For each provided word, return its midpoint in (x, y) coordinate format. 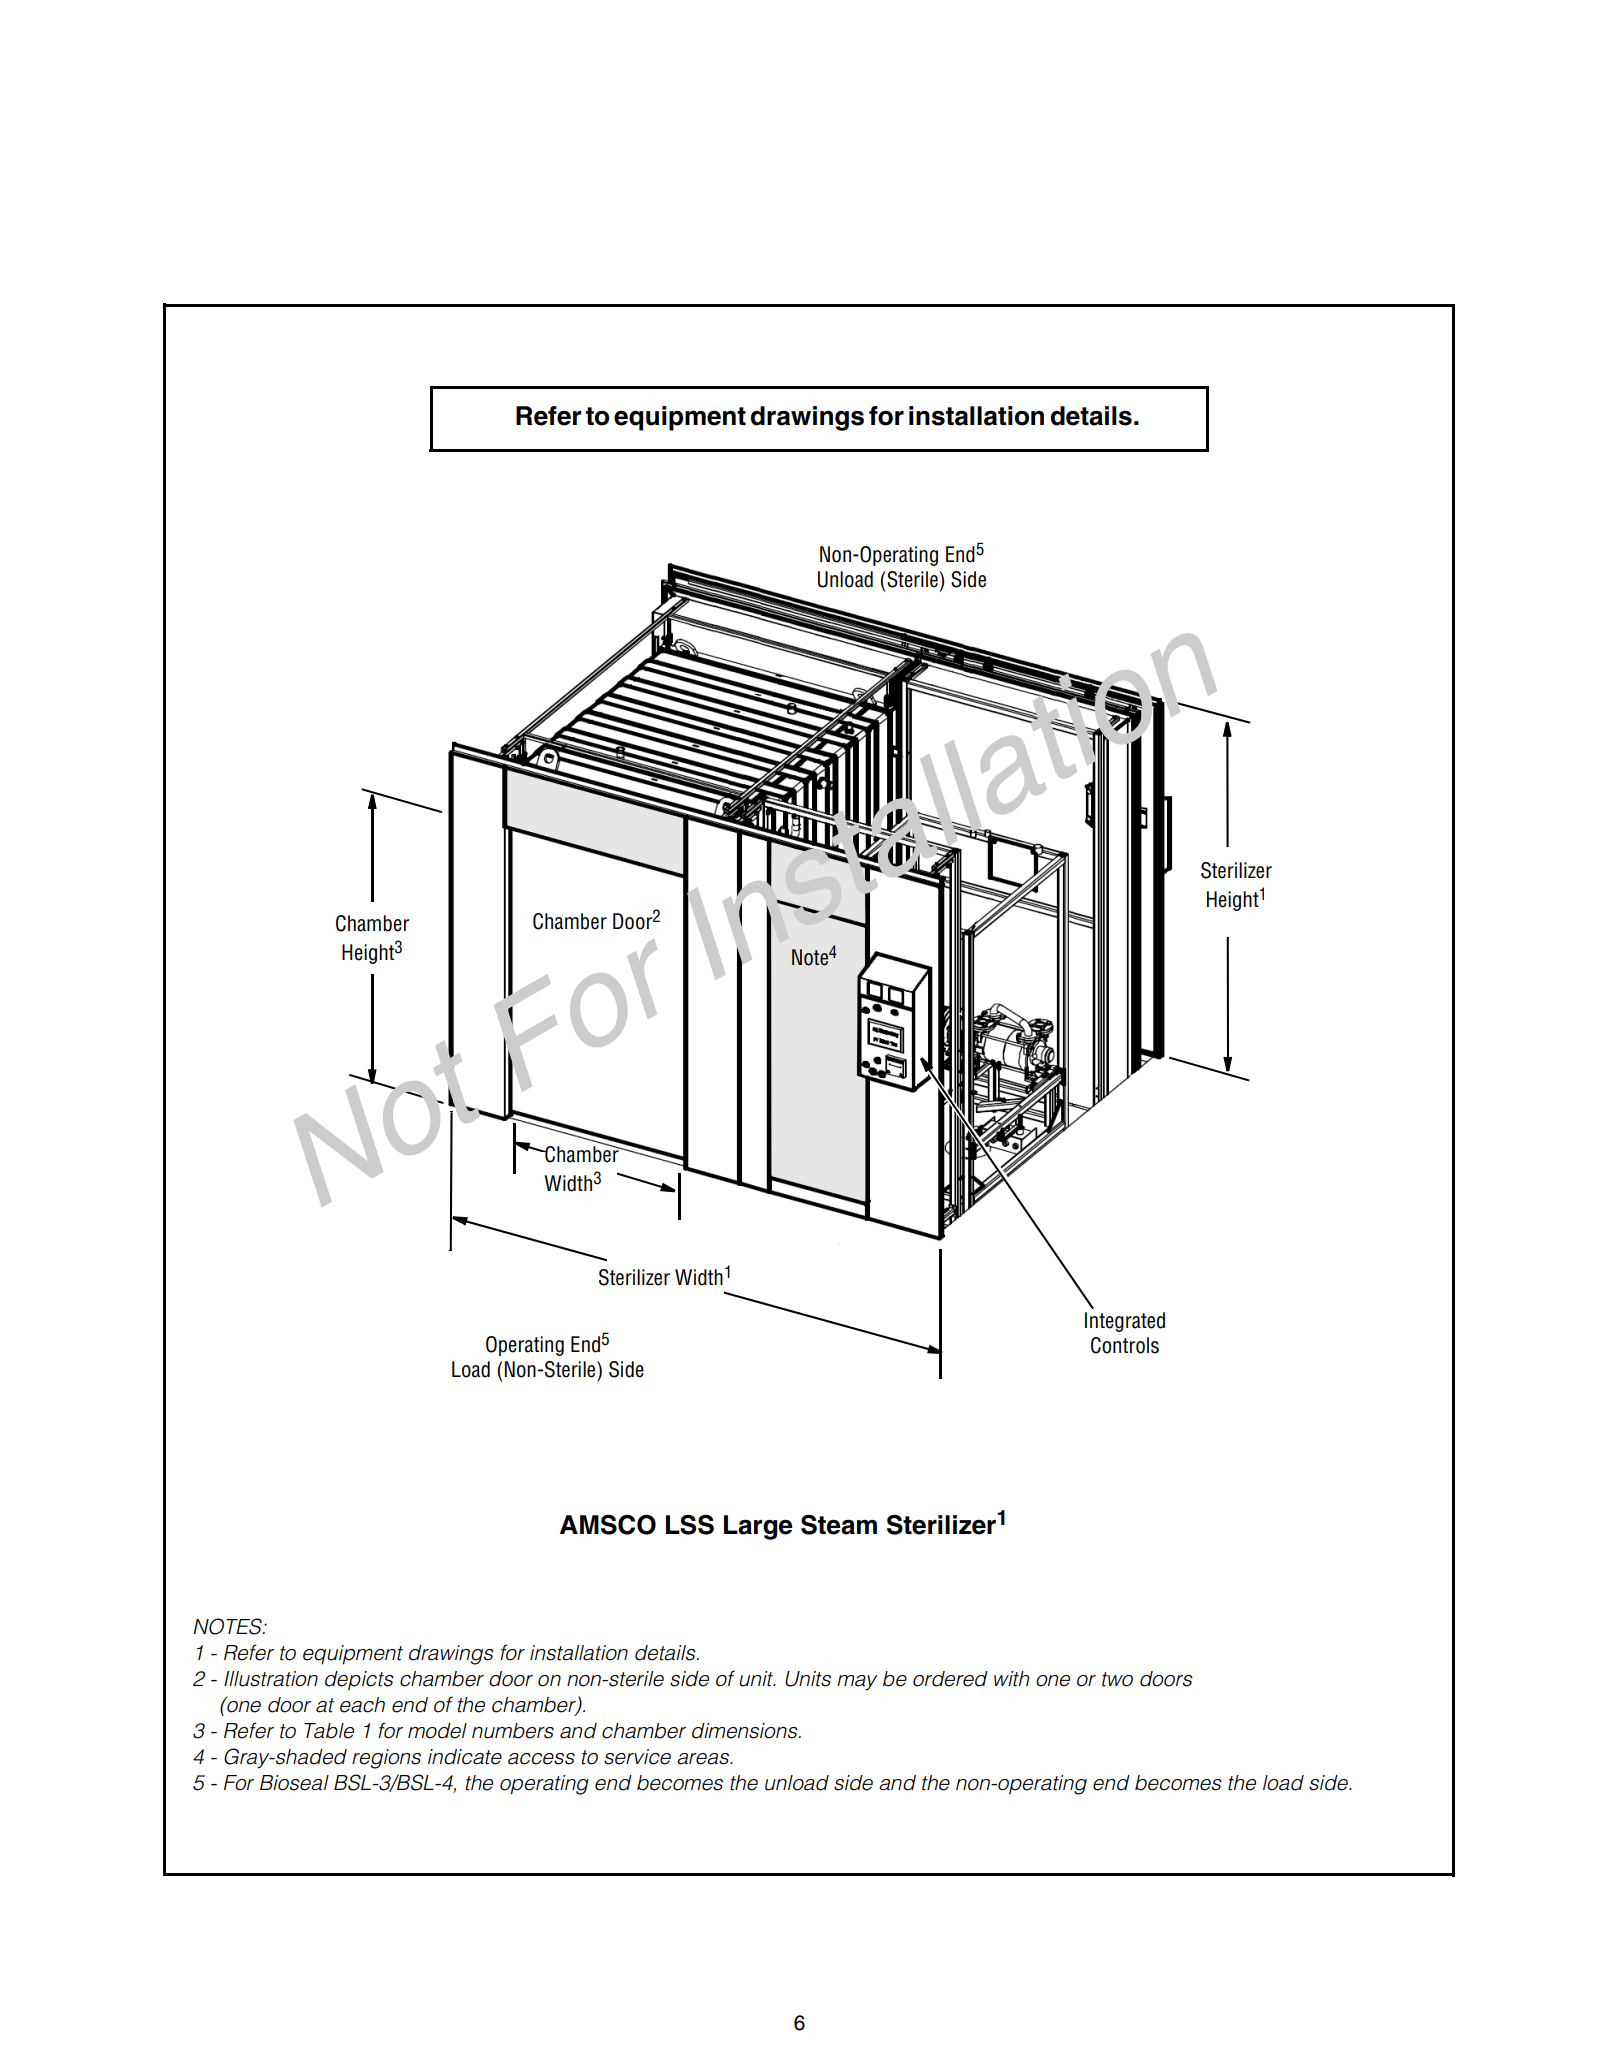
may (857, 1683)
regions (386, 1759)
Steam (839, 1525)
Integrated (1125, 1322)
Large (758, 1527)
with (1012, 1679)
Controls (1125, 1345)
